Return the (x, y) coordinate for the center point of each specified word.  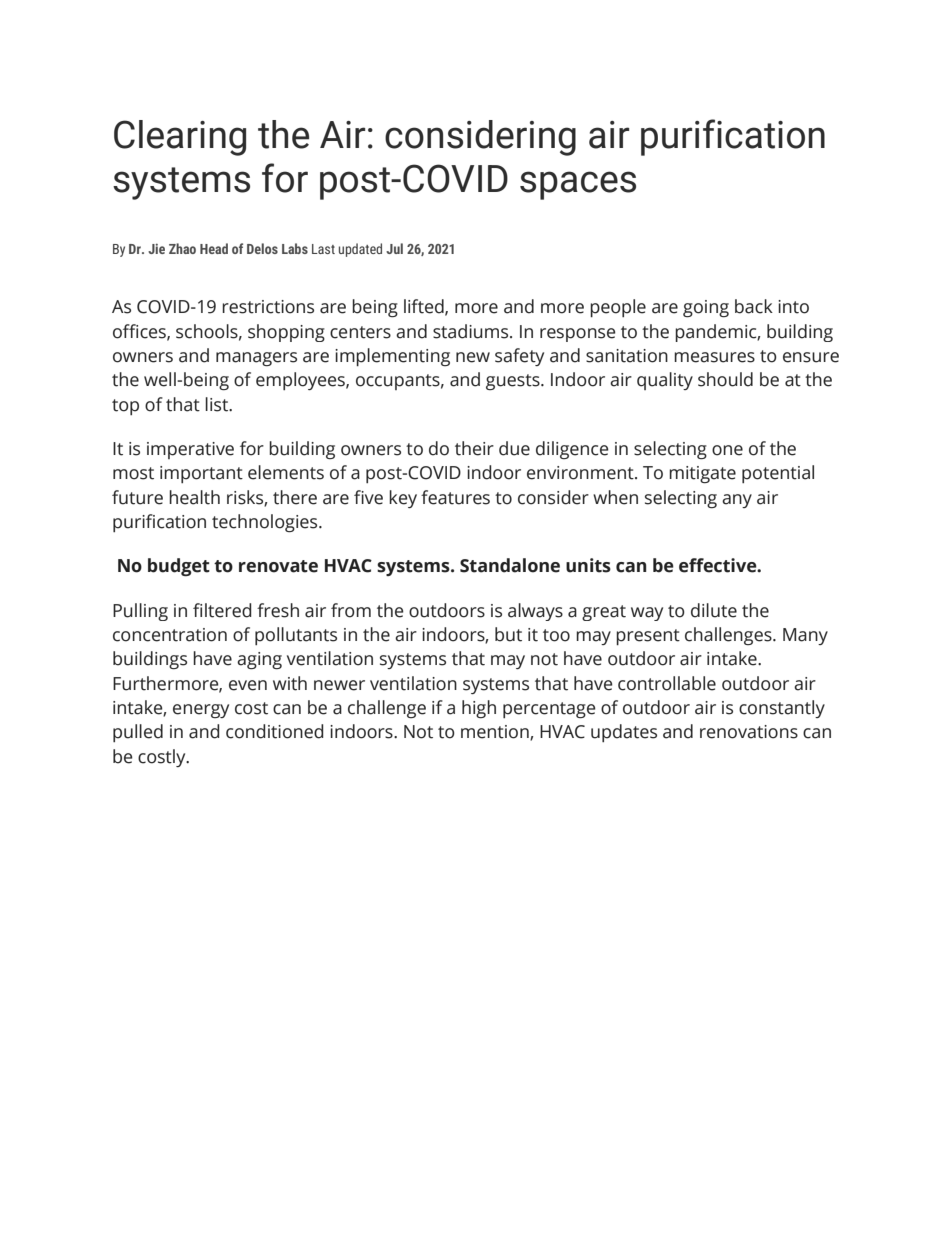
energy (201, 711)
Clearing (180, 138)
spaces (578, 185)
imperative (190, 450)
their (474, 448)
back (754, 306)
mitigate (702, 474)
